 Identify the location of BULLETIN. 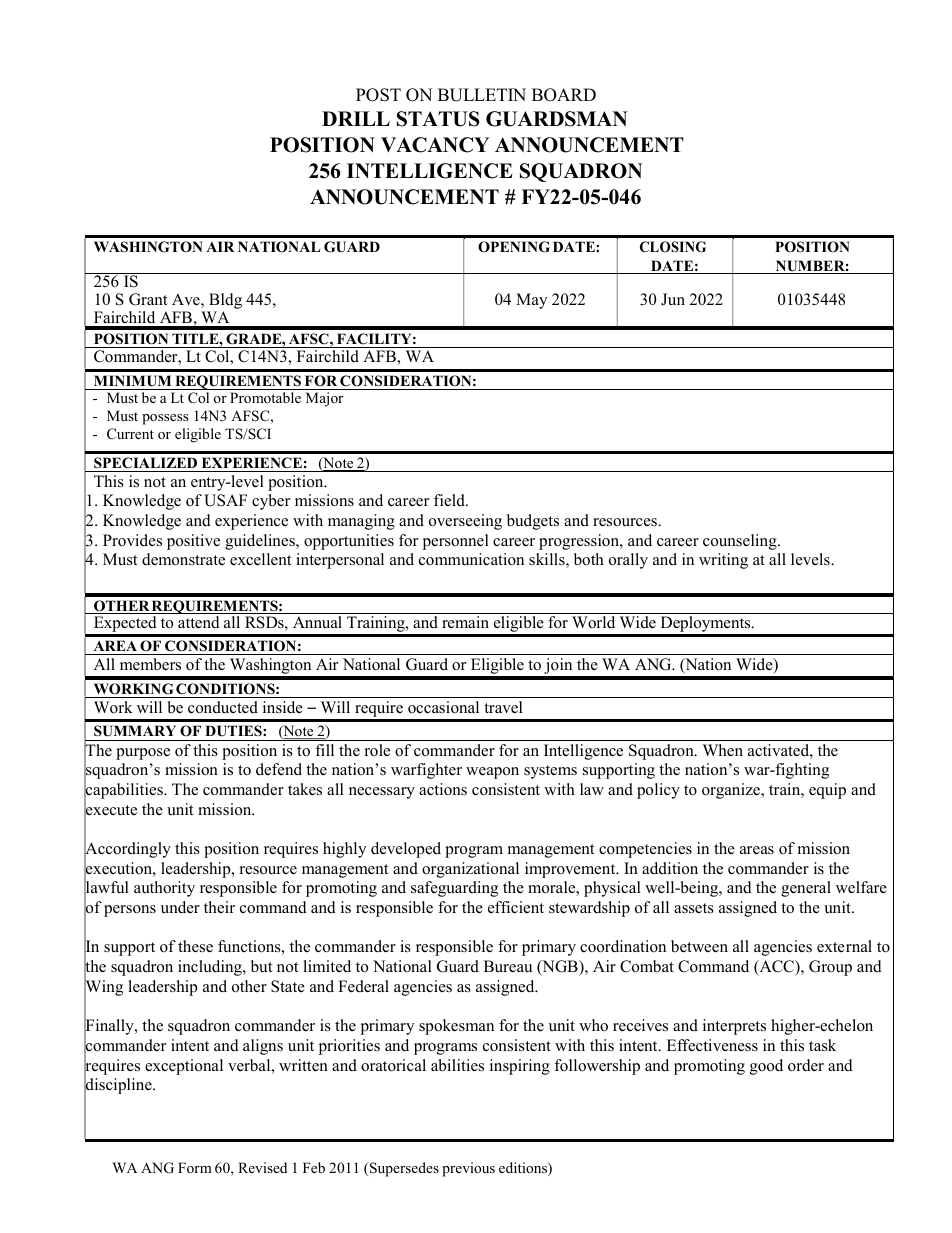
(482, 95).
